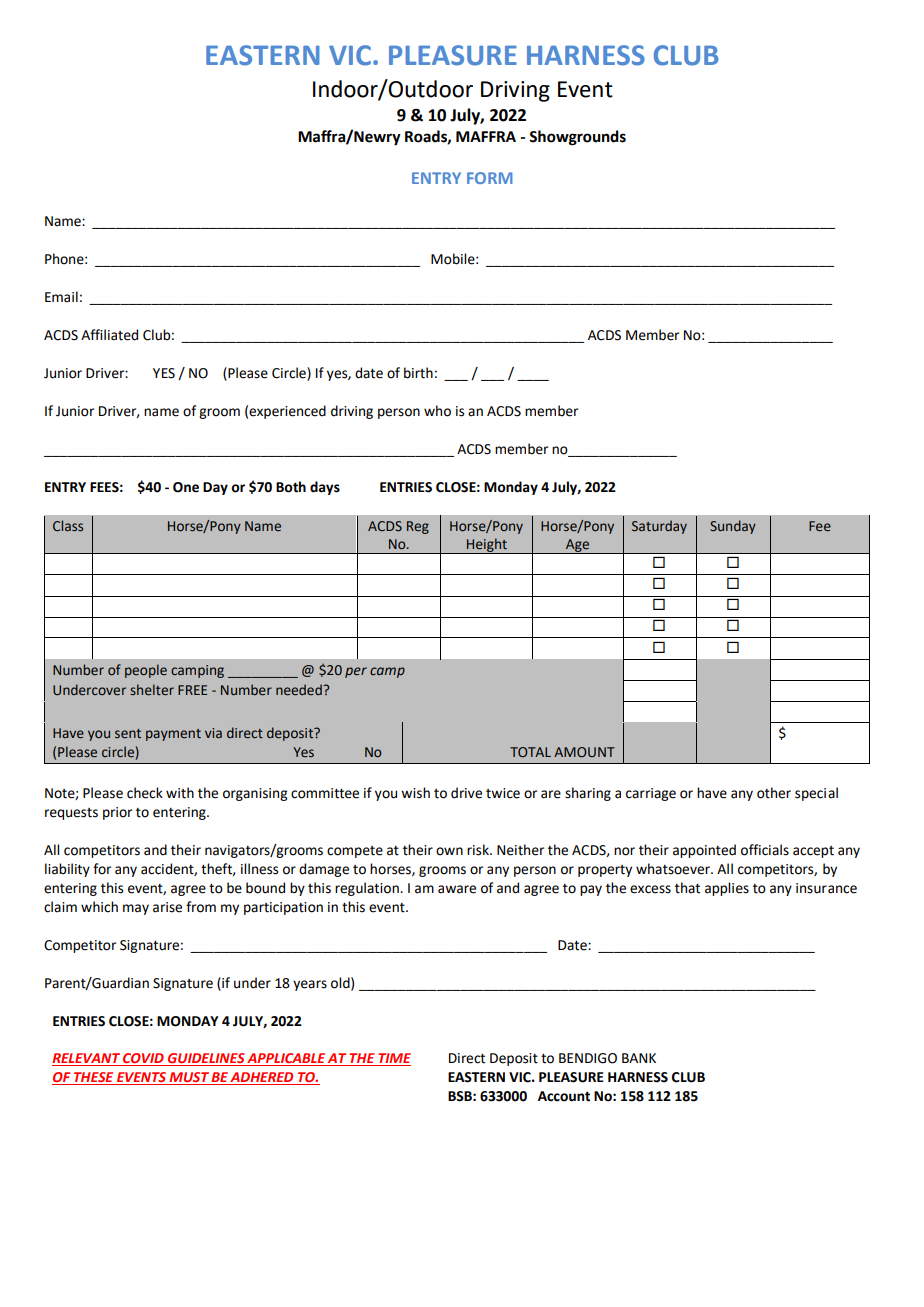  Describe the element at coordinates (727, 889) in the document. I see `applies` at that location.
